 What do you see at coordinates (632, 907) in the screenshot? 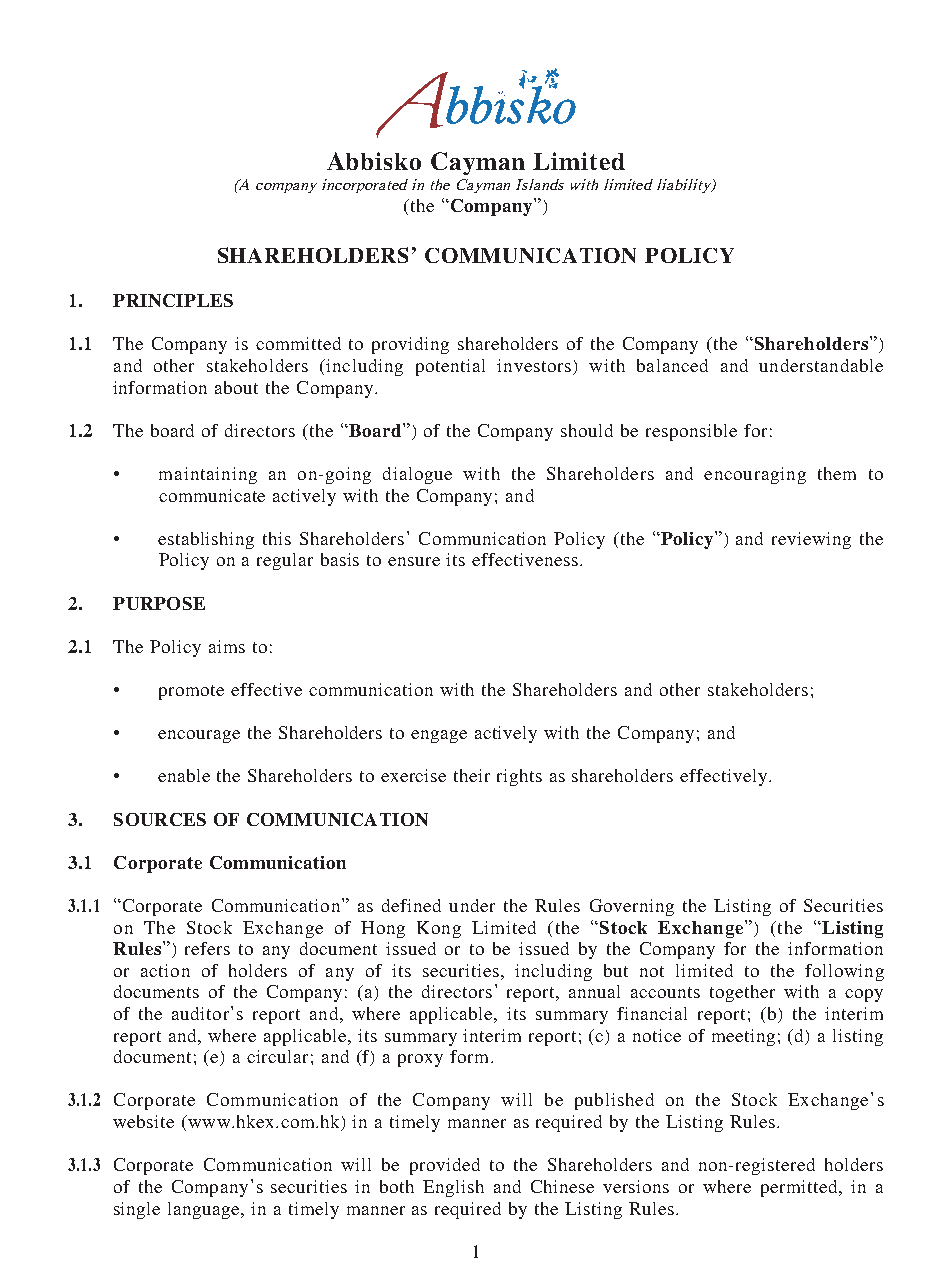
I see `Governing` at bounding box center [632, 907].
